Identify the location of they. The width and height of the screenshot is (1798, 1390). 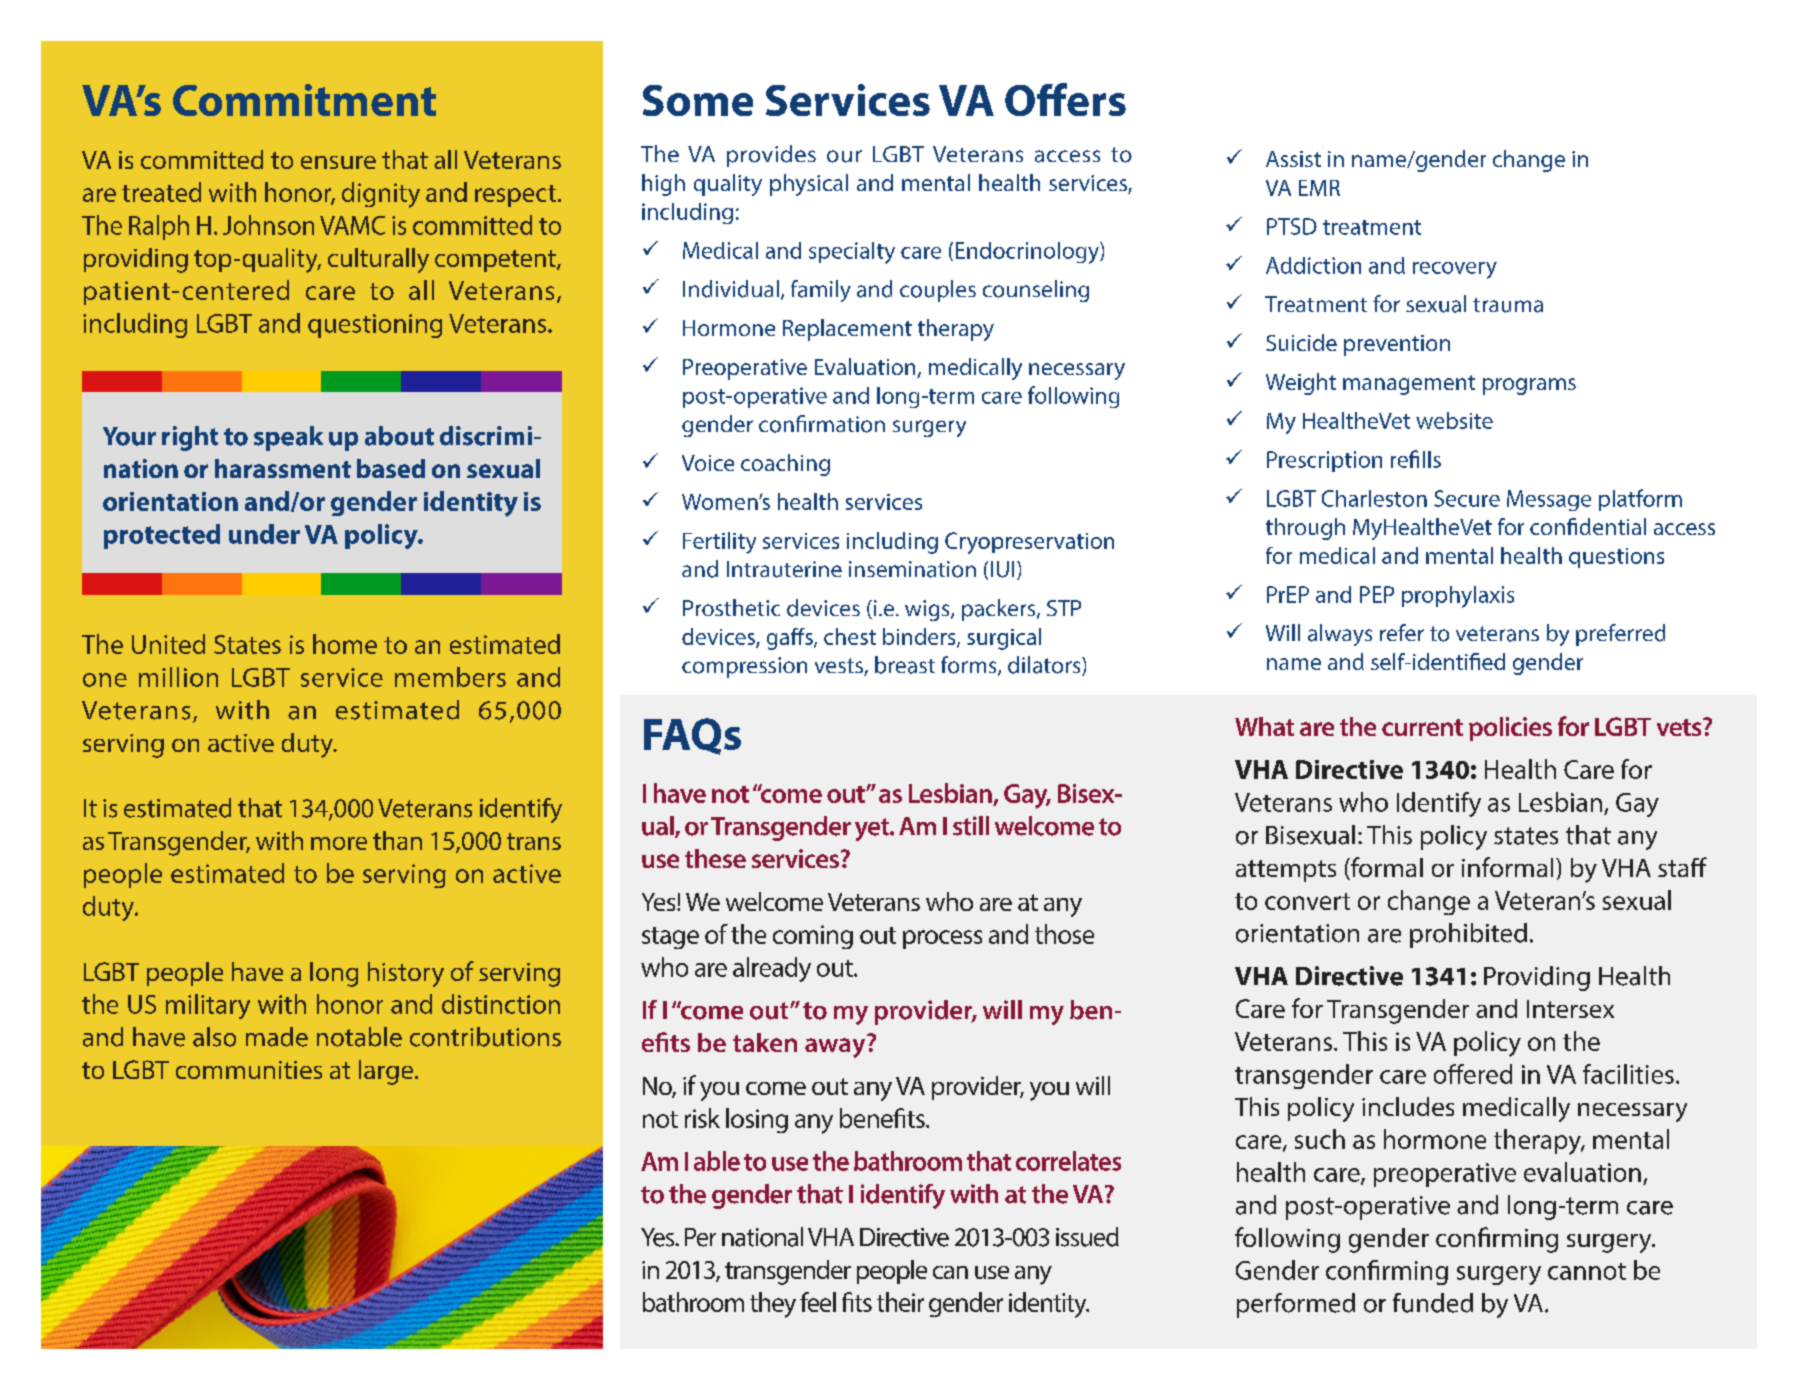
(773, 1305).
